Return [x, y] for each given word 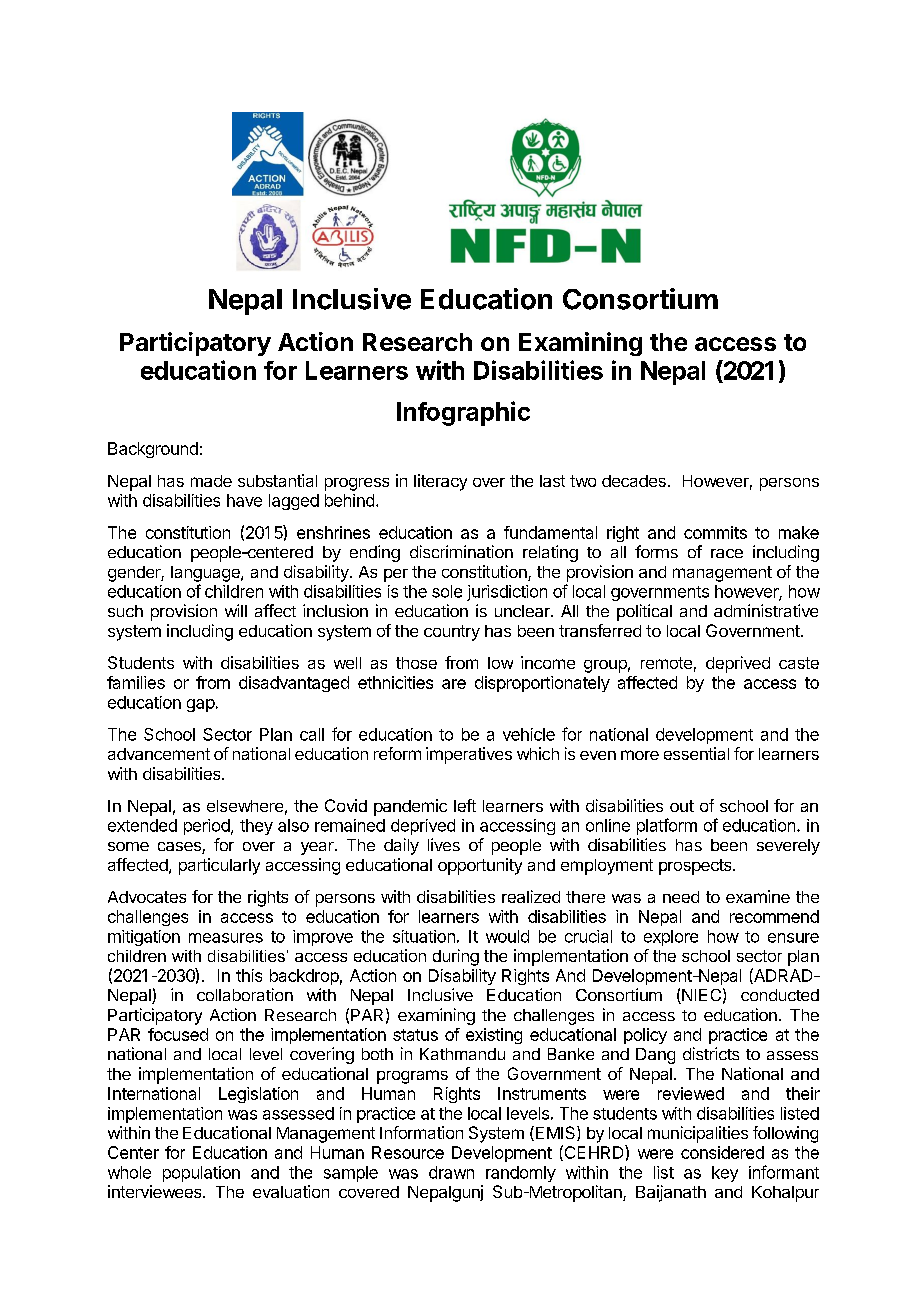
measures [226, 938]
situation [424, 936]
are [454, 684]
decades [634, 481]
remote [666, 663]
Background [153, 450]
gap [201, 705]
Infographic [463, 413]
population [201, 1174]
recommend [774, 916]
